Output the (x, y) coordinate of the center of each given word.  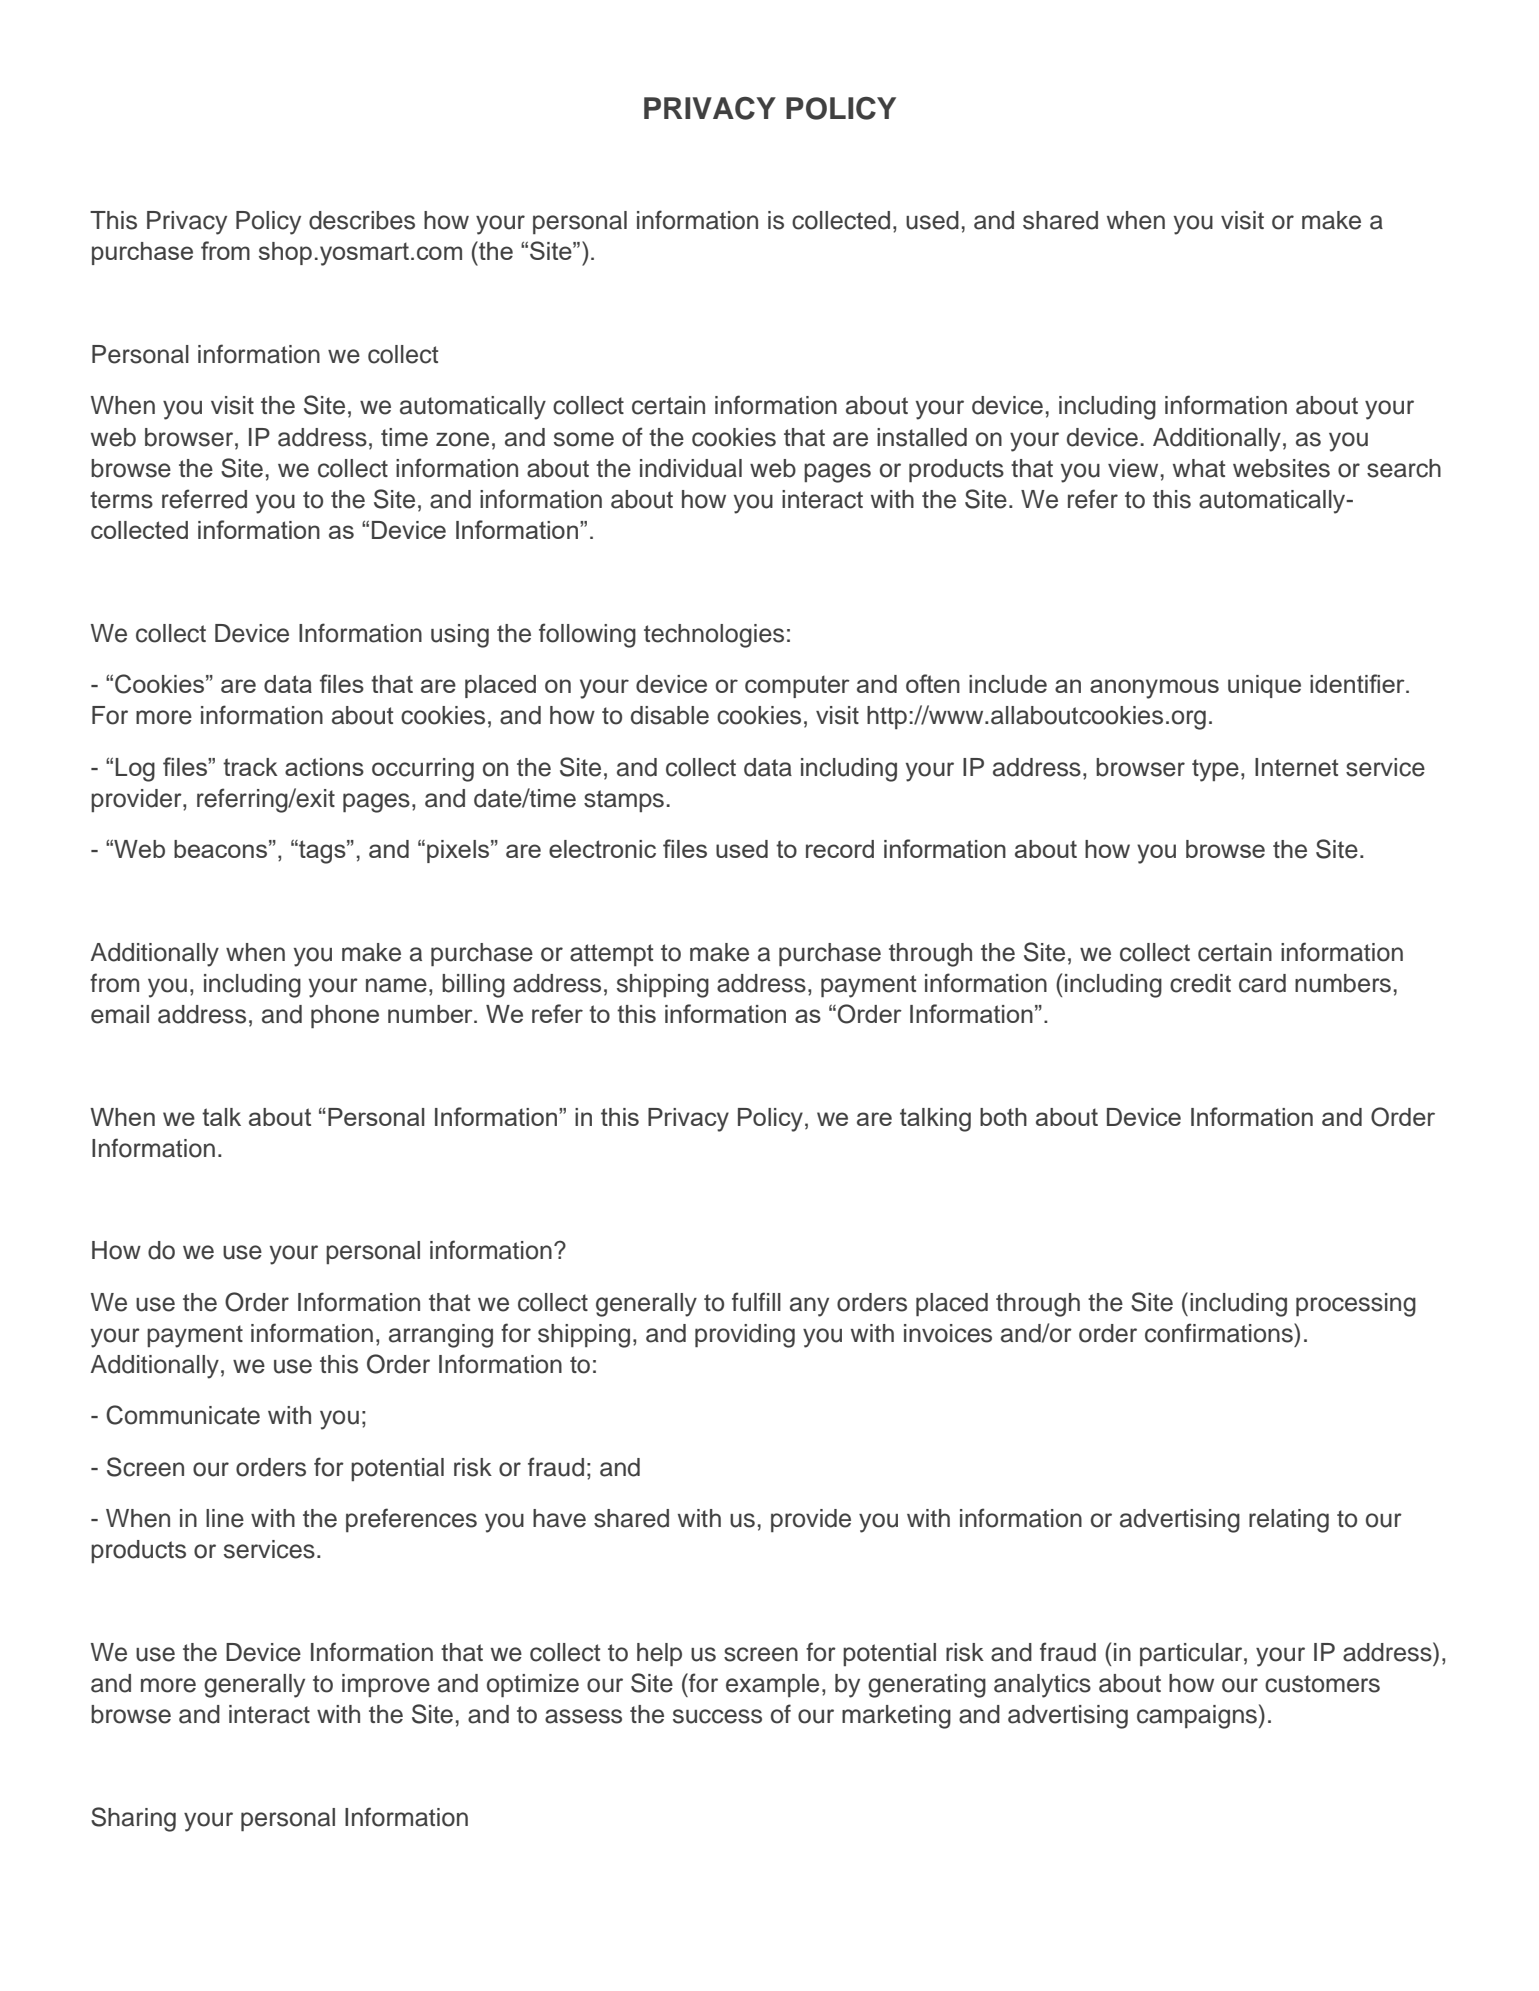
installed (922, 437)
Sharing (133, 1819)
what (1199, 468)
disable (670, 715)
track (250, 767)
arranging (441, 1336)
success (717, 1716)
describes (362, 220)
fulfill (756, 1302)
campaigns (1197, 1717)
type (1215, 770)
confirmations (1220, 1333)
